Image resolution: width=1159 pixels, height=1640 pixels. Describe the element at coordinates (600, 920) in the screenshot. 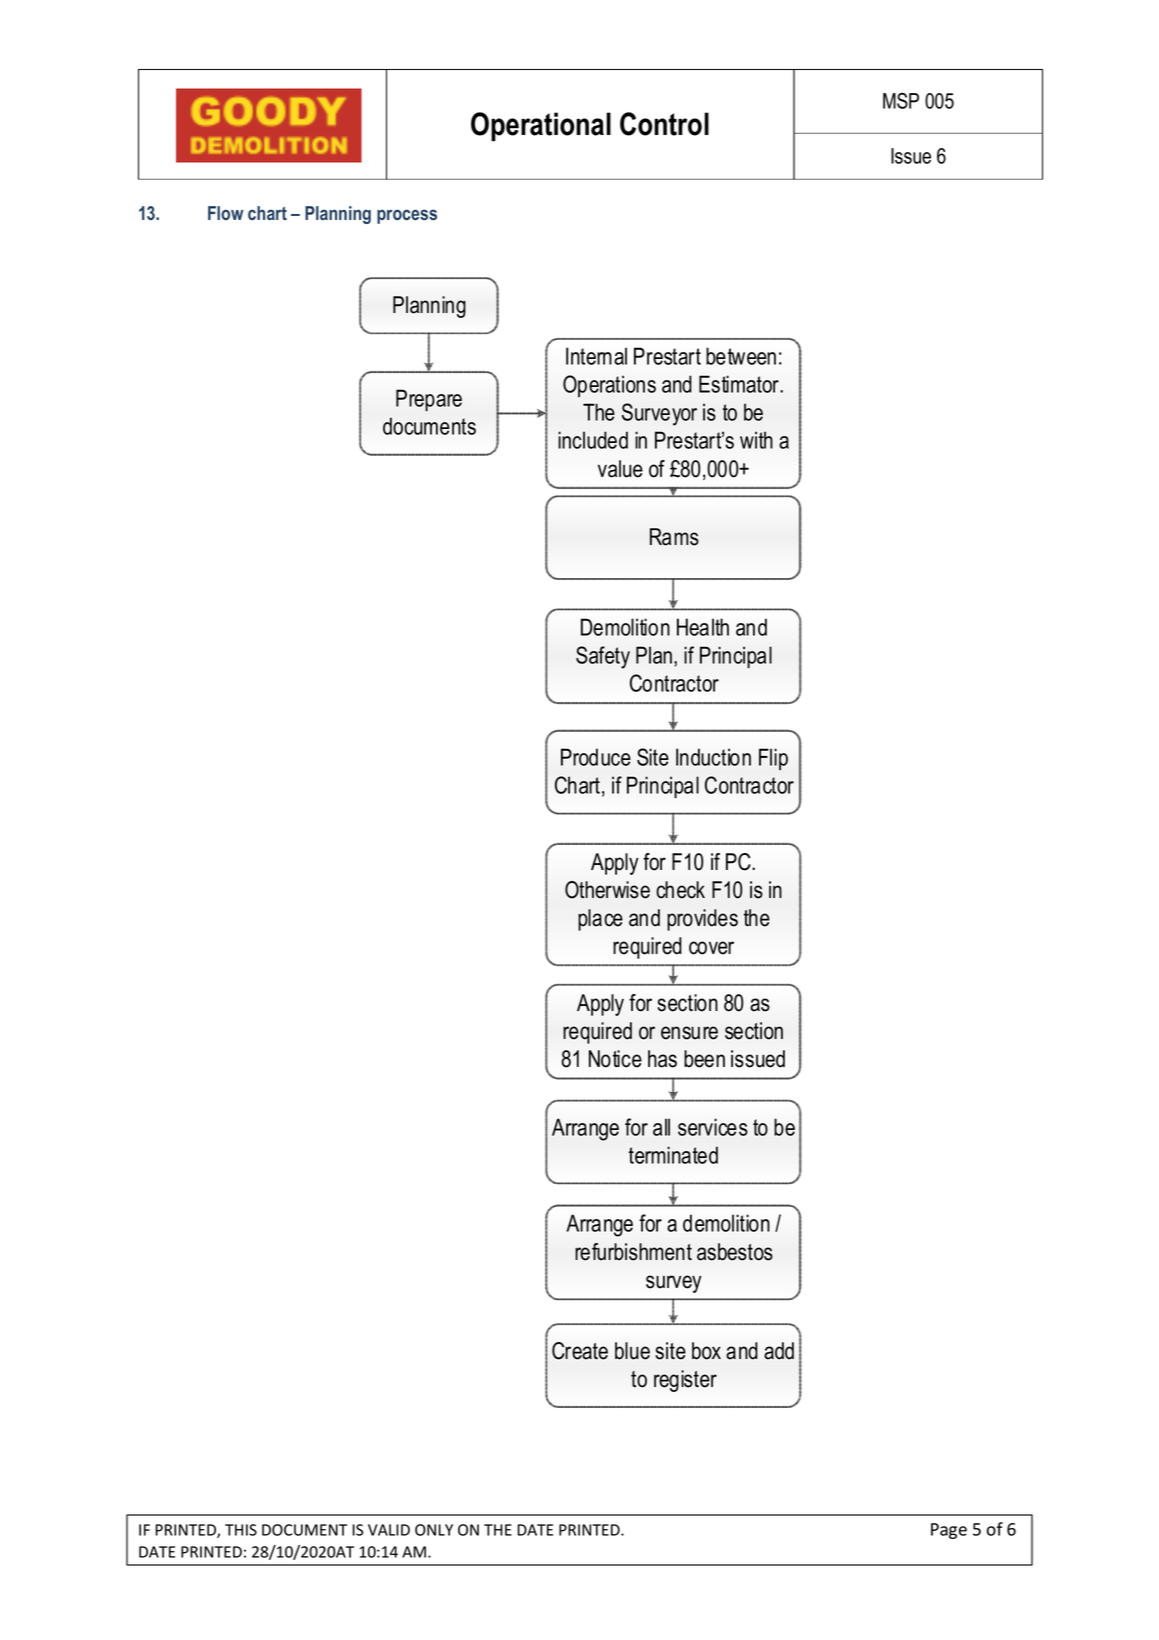

I see `place` at that location.
